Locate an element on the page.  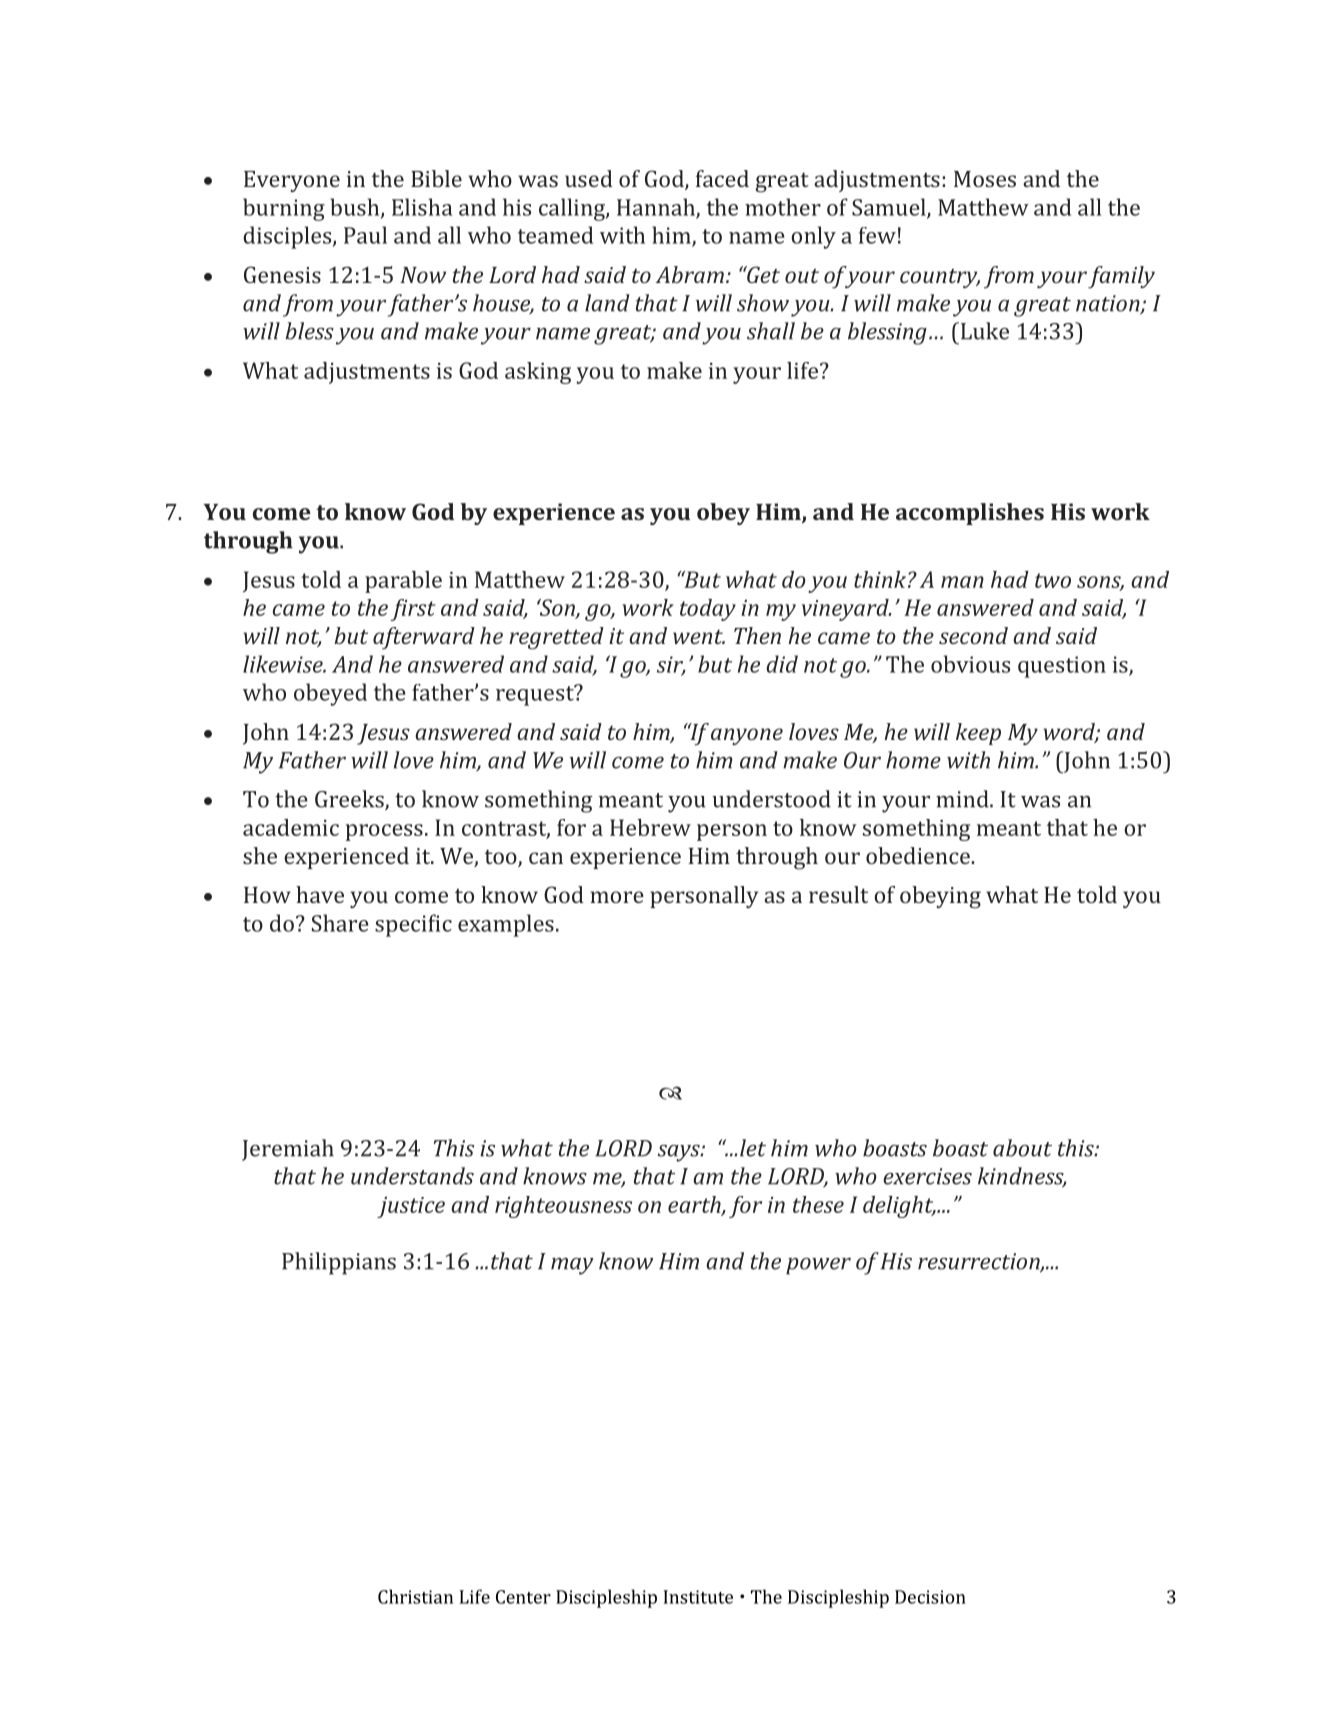
today is located at coordinates (708, 610).
